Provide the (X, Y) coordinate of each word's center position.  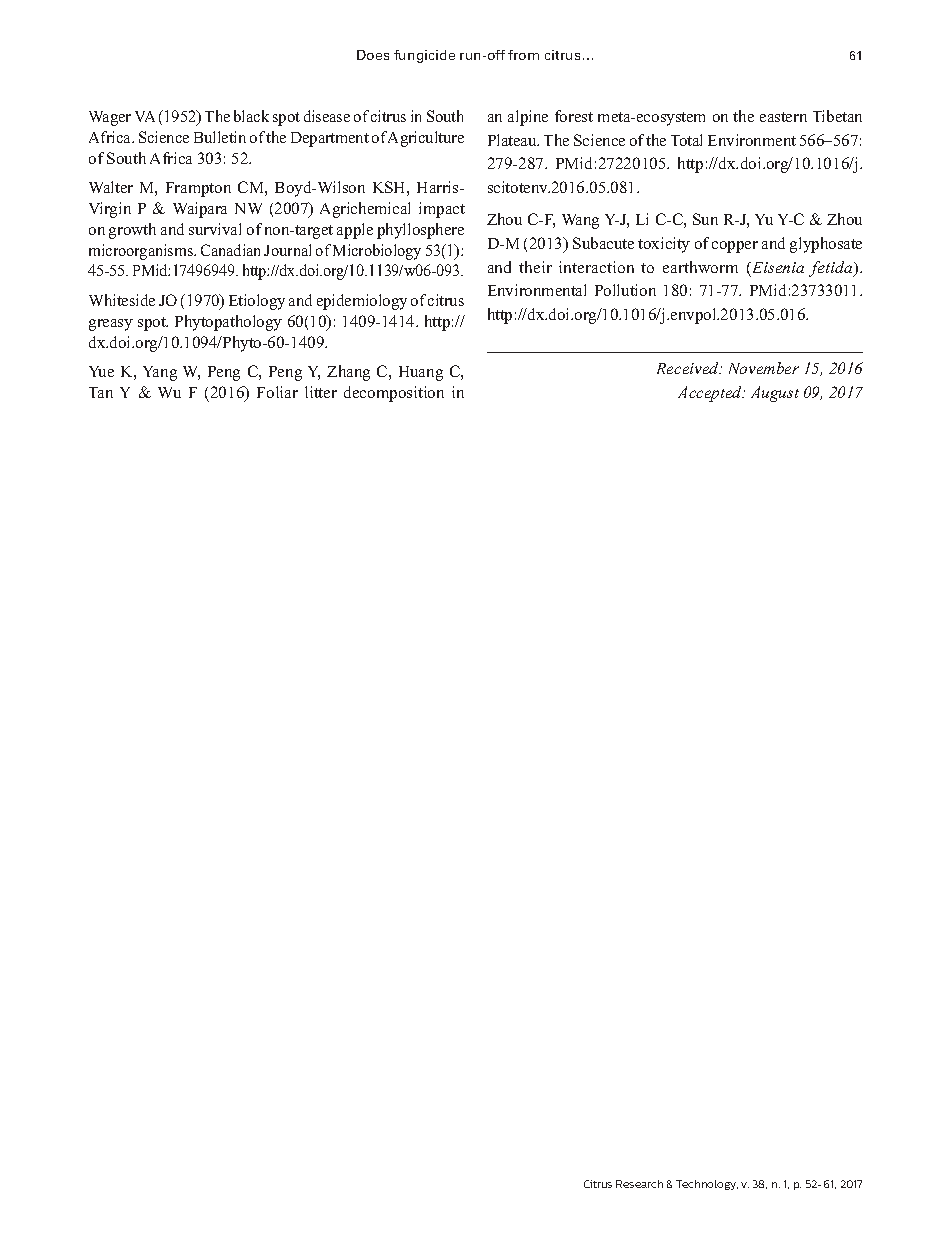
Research (639, 1184)
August (775, 394)
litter (321, 392)
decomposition (394, 394)
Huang (421, 373)
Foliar (277, 392)
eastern (783, 117)
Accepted (711, 394)
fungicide (424, 56)
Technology (707, 1185)
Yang (160, 373)
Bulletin (220, 137)
